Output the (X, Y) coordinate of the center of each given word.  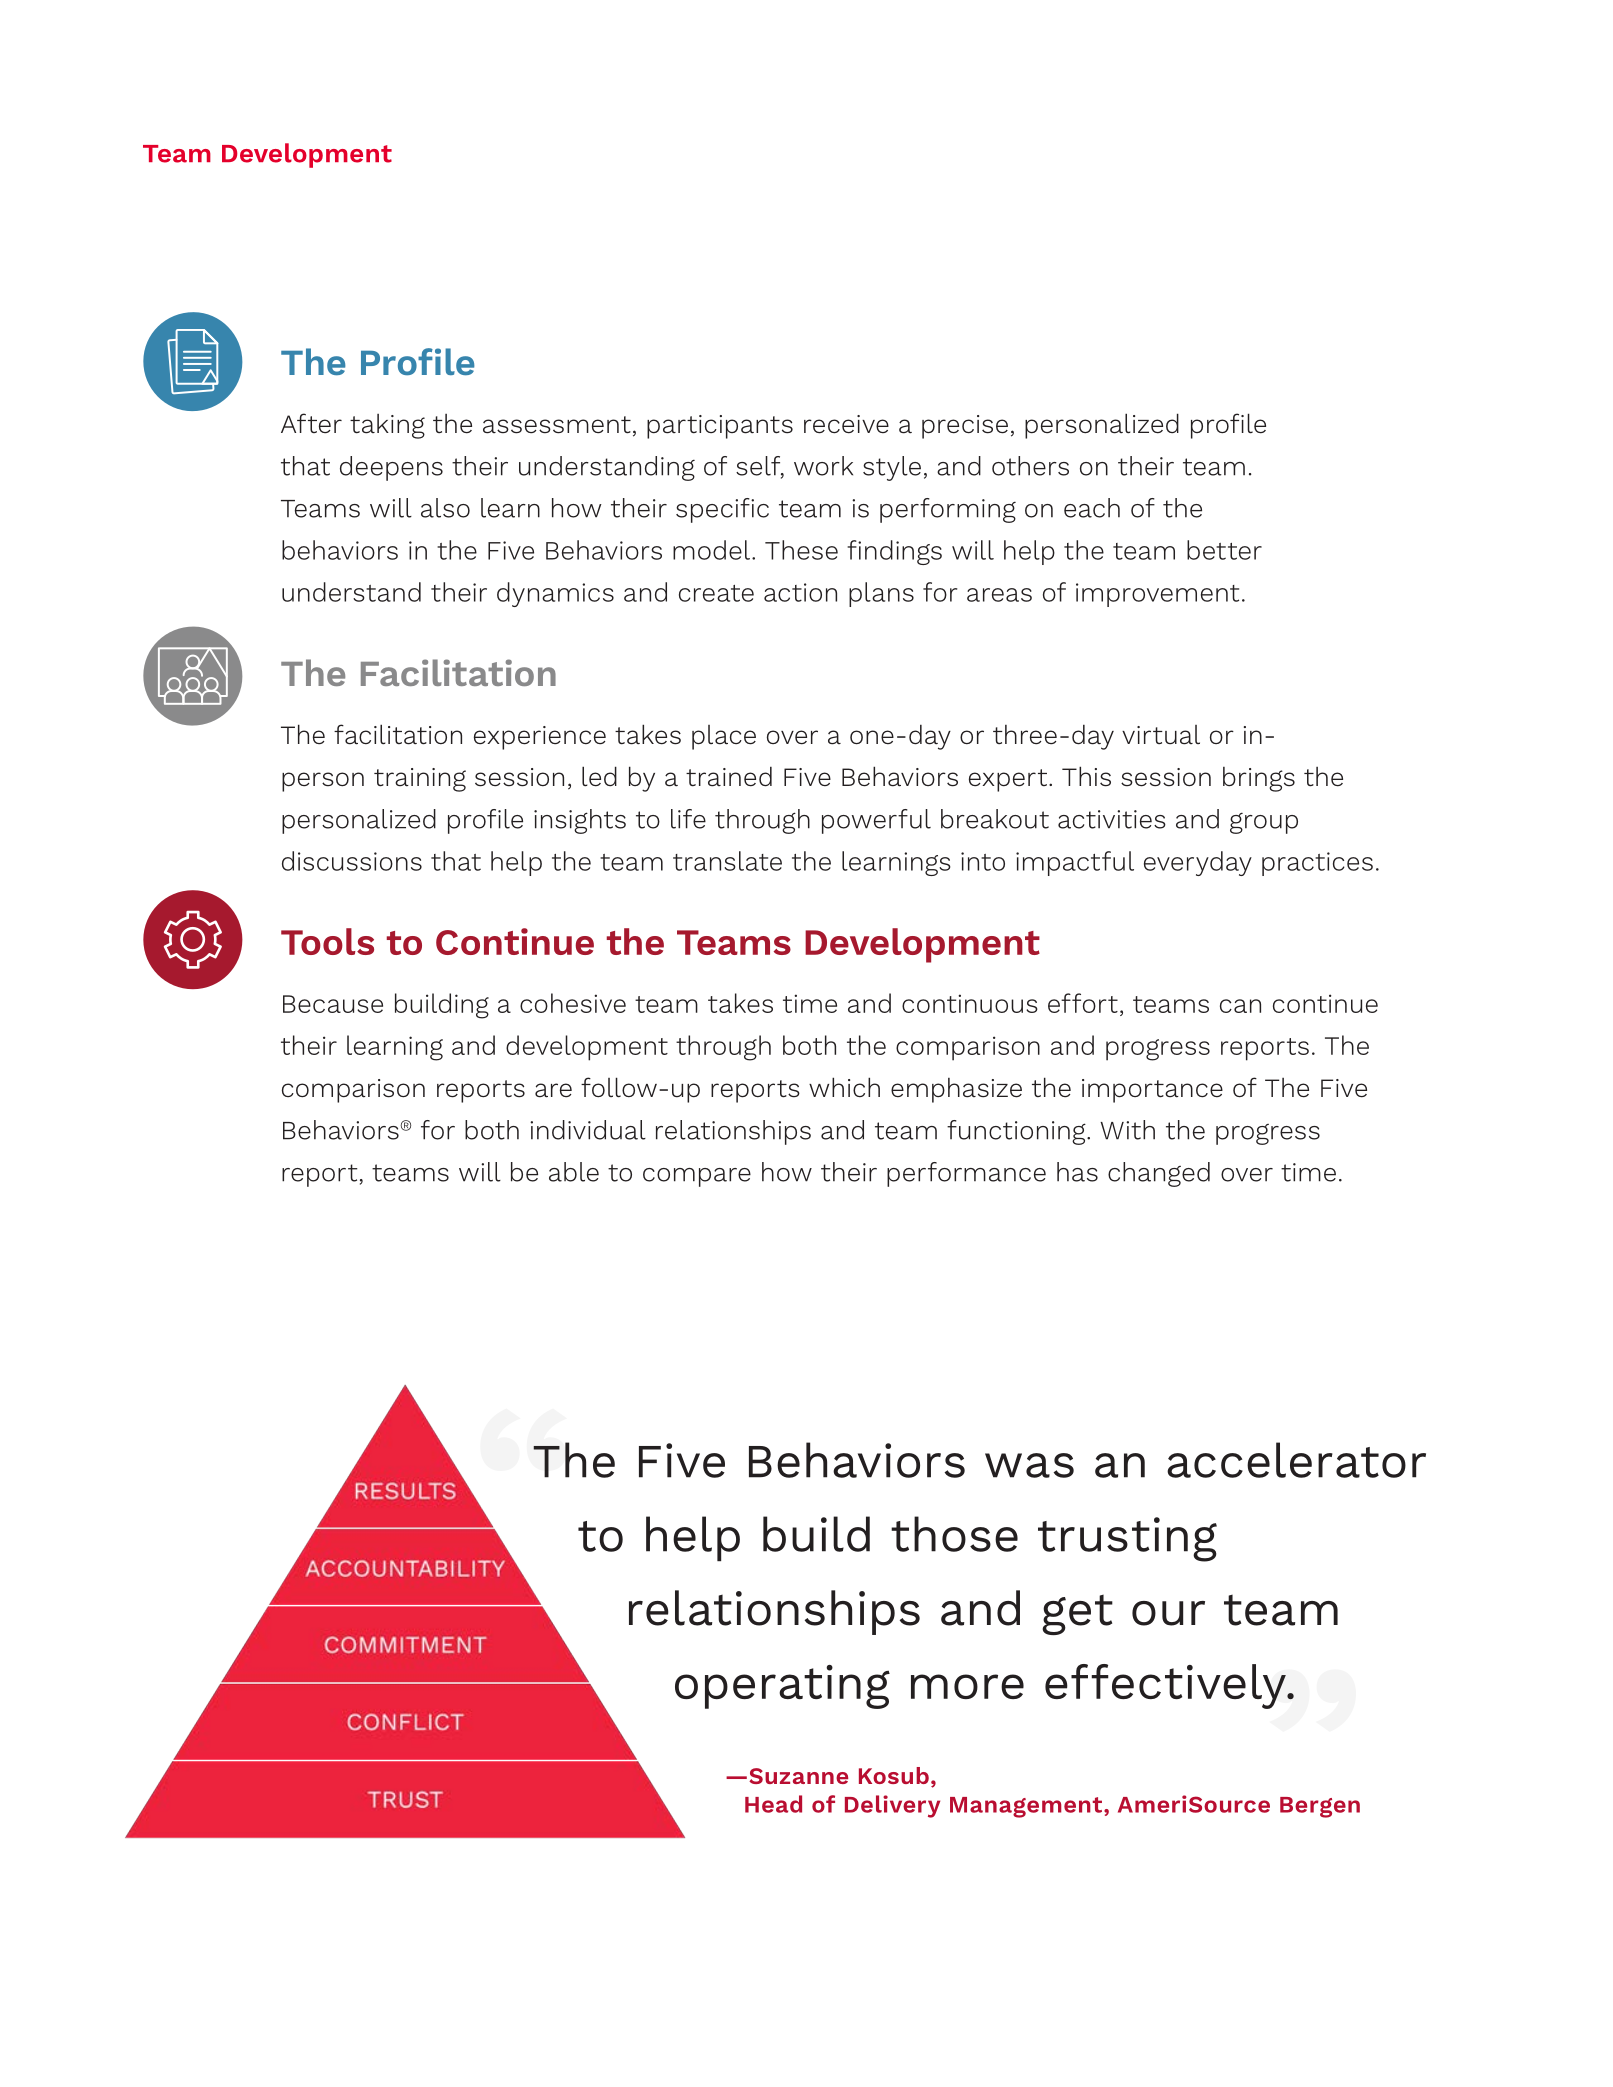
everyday (1198, 863)
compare (697, 1177)
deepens (391, 468)
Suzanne (798, 1776)
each (1092, 508)
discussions (352, 861)
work (823, 466)
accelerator (1296, 1460)
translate (727, 861)
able (574, 1172)
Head (773, 1804)
